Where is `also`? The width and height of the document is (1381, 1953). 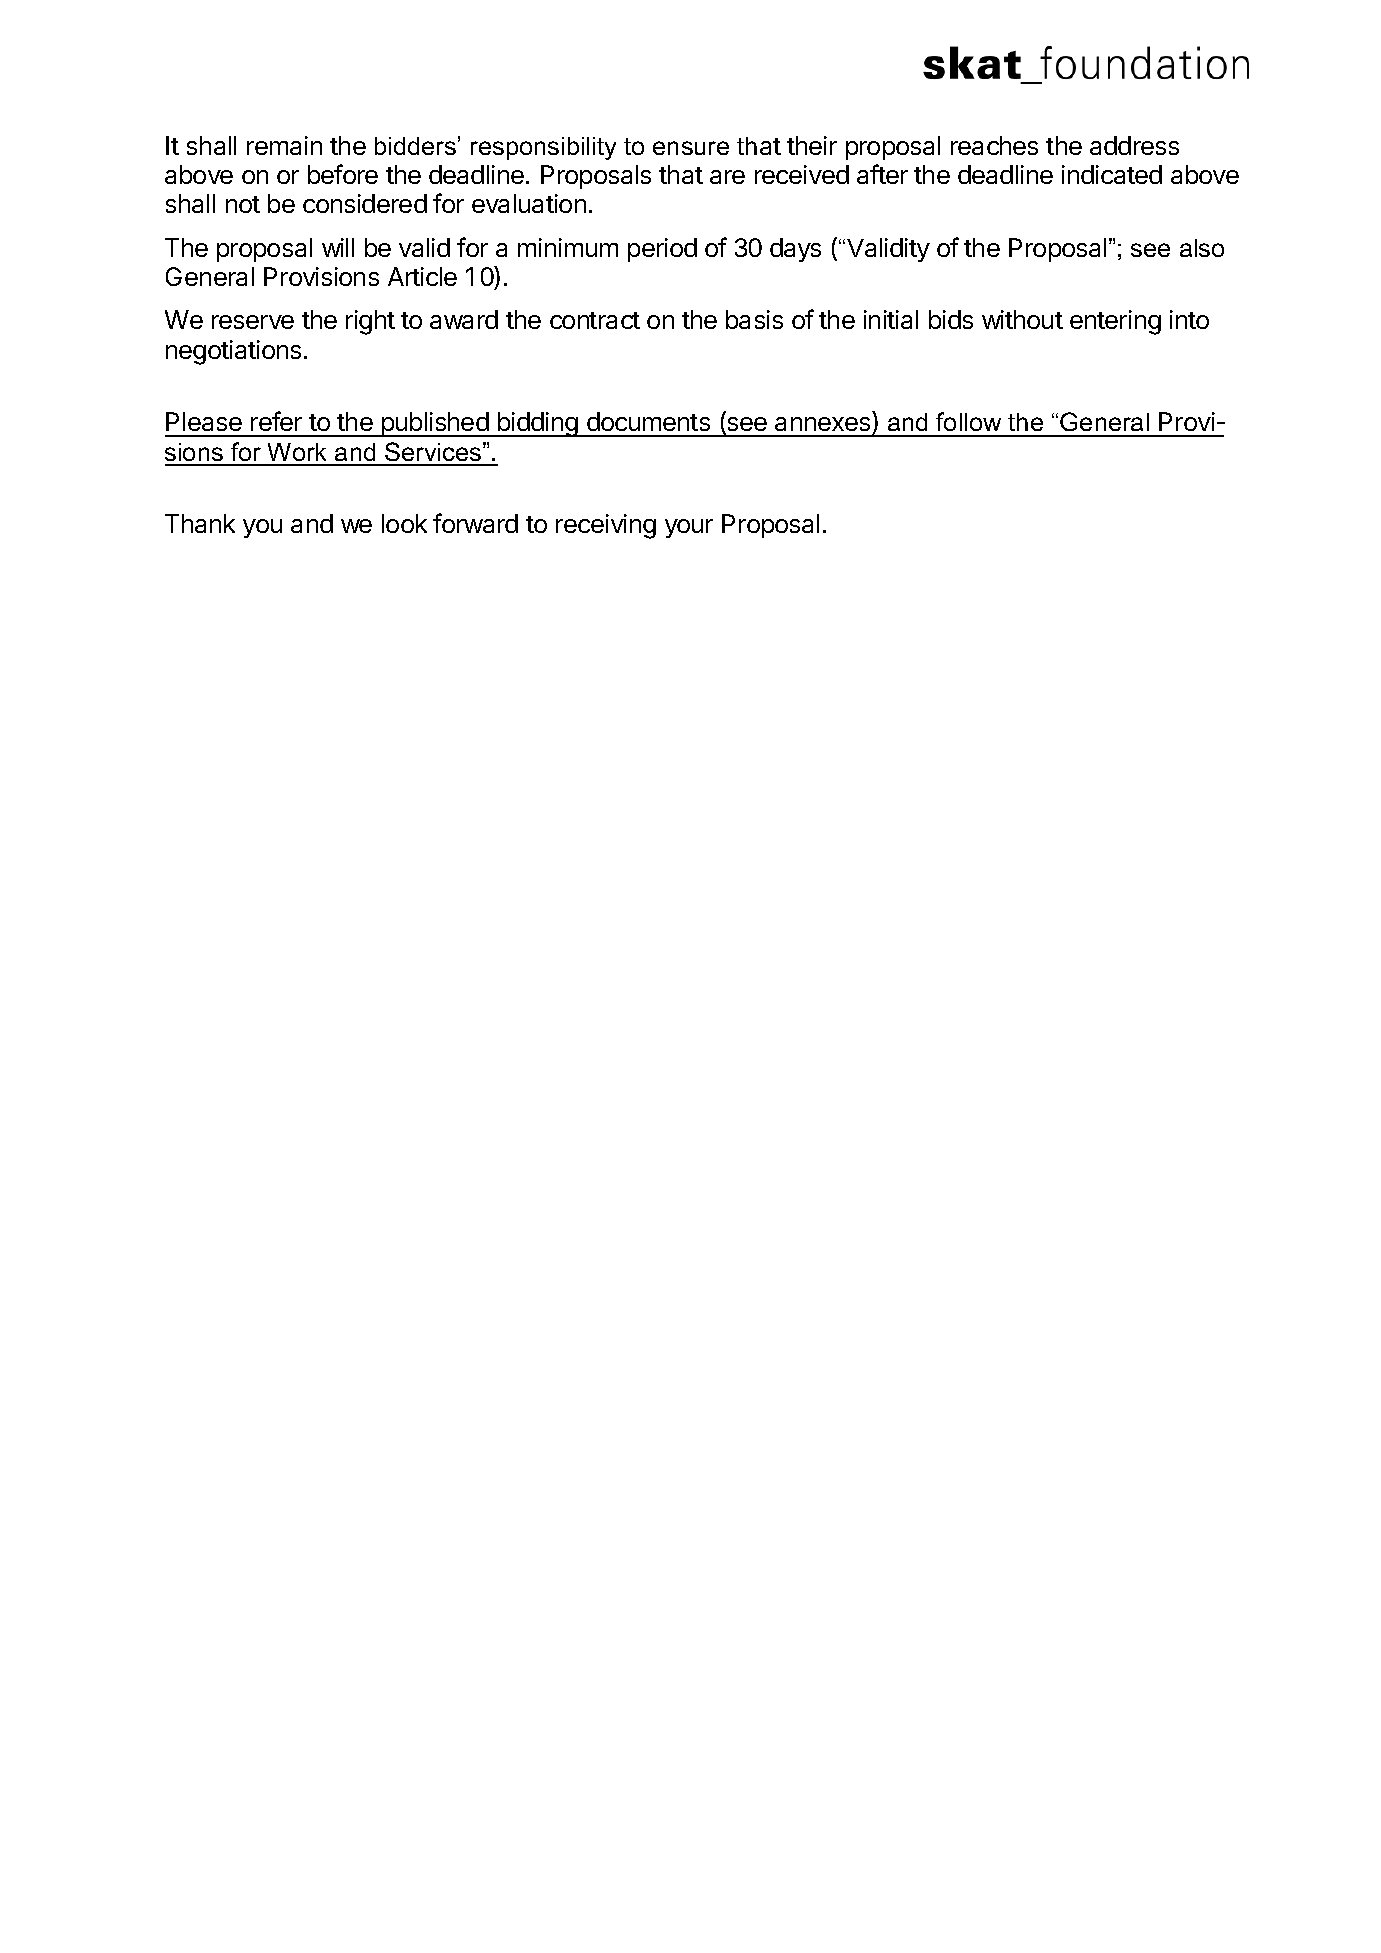 also is located at coordinates (1202, 248).
